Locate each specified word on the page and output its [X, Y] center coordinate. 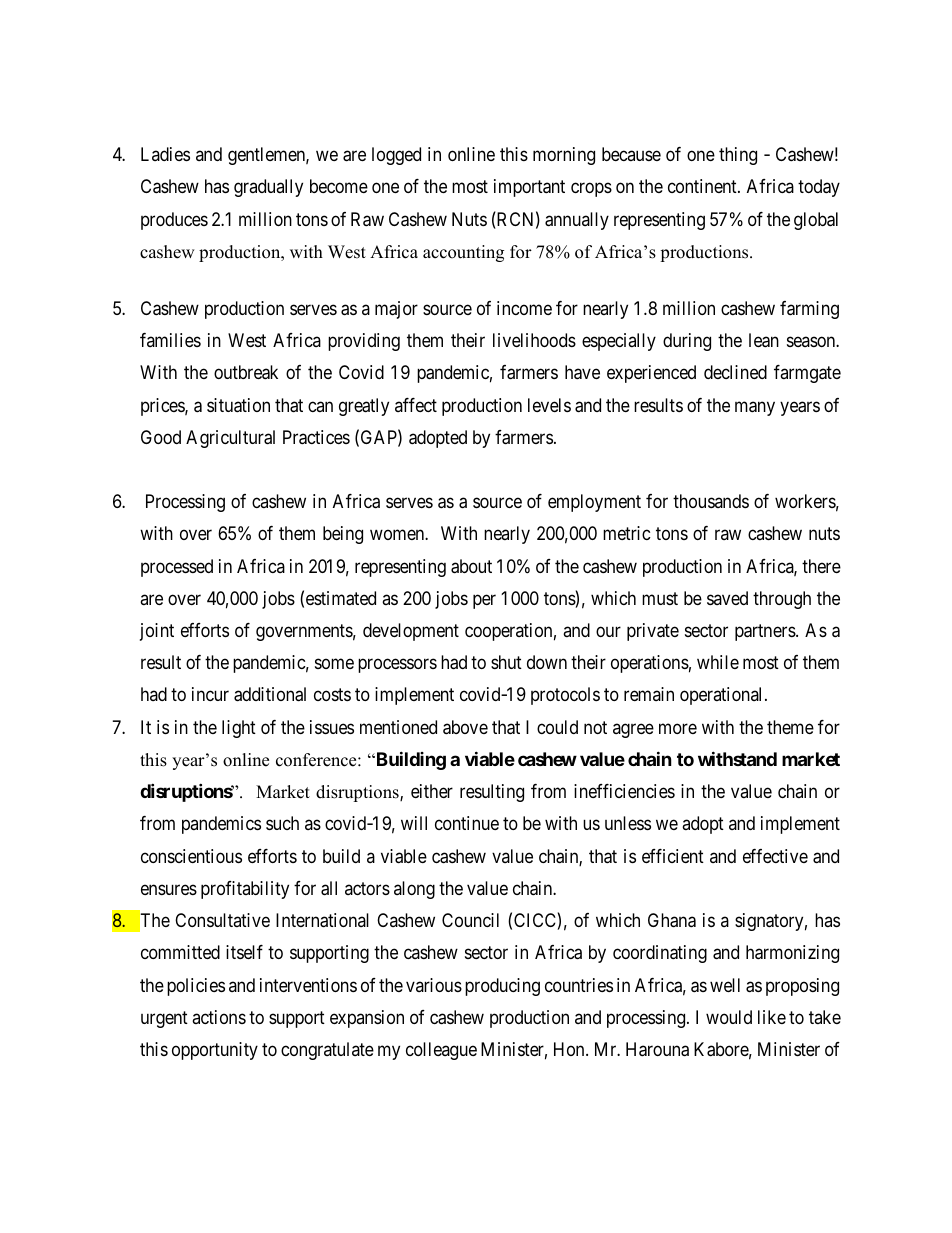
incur [210, 694]
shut [506, 662]
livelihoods [534, 340]
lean [764, 340]
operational [723, 696]
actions [219, 1017]
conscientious [191, 856]
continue [467, 823]
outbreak [246, 372]
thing [738, 156]
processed [177, 568]
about [471, 566]
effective [775, 856]
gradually [268, 188]
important [529, 188]
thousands [711, 501]
